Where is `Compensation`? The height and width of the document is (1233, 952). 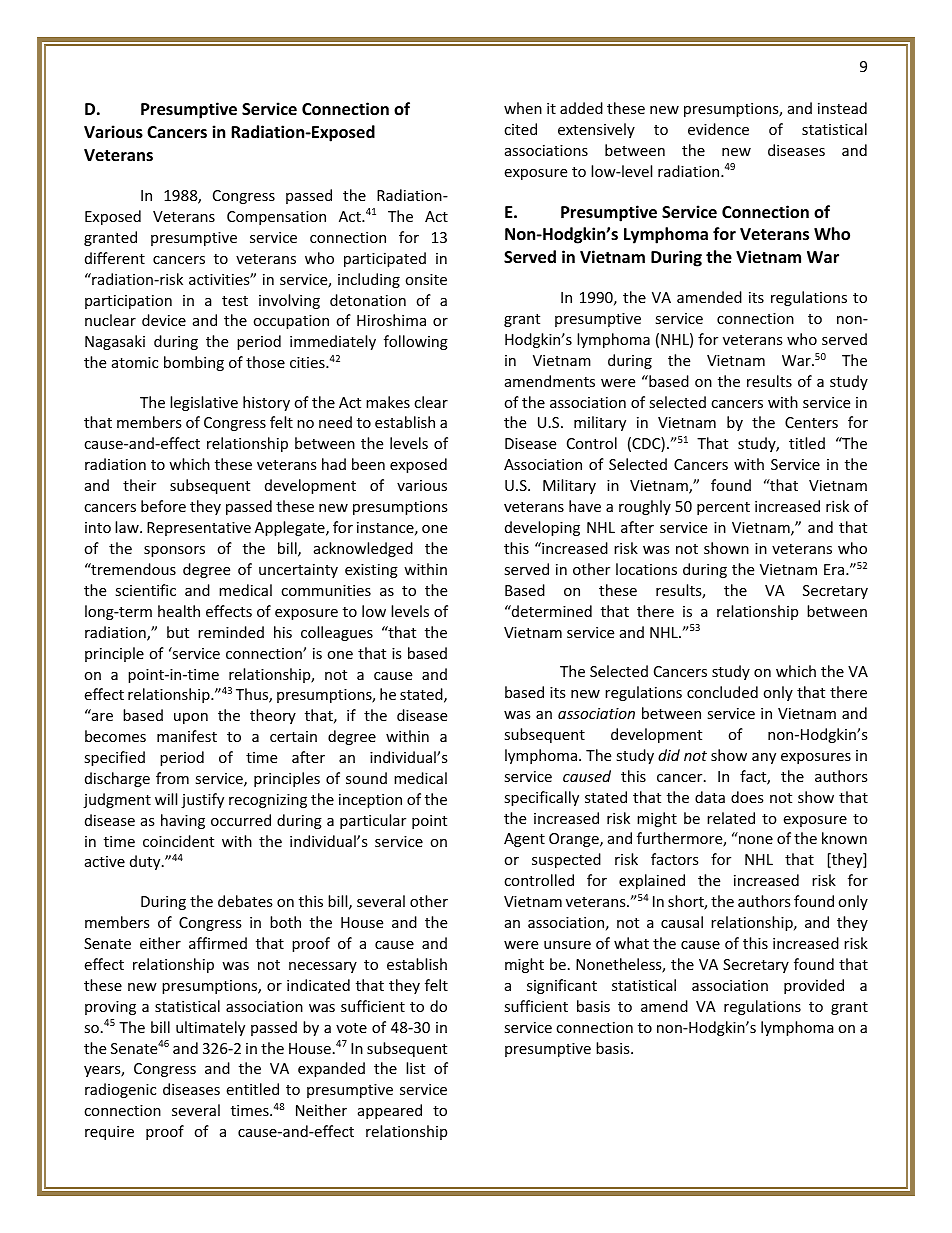
Compensation is located at coordinates (276, 218).
